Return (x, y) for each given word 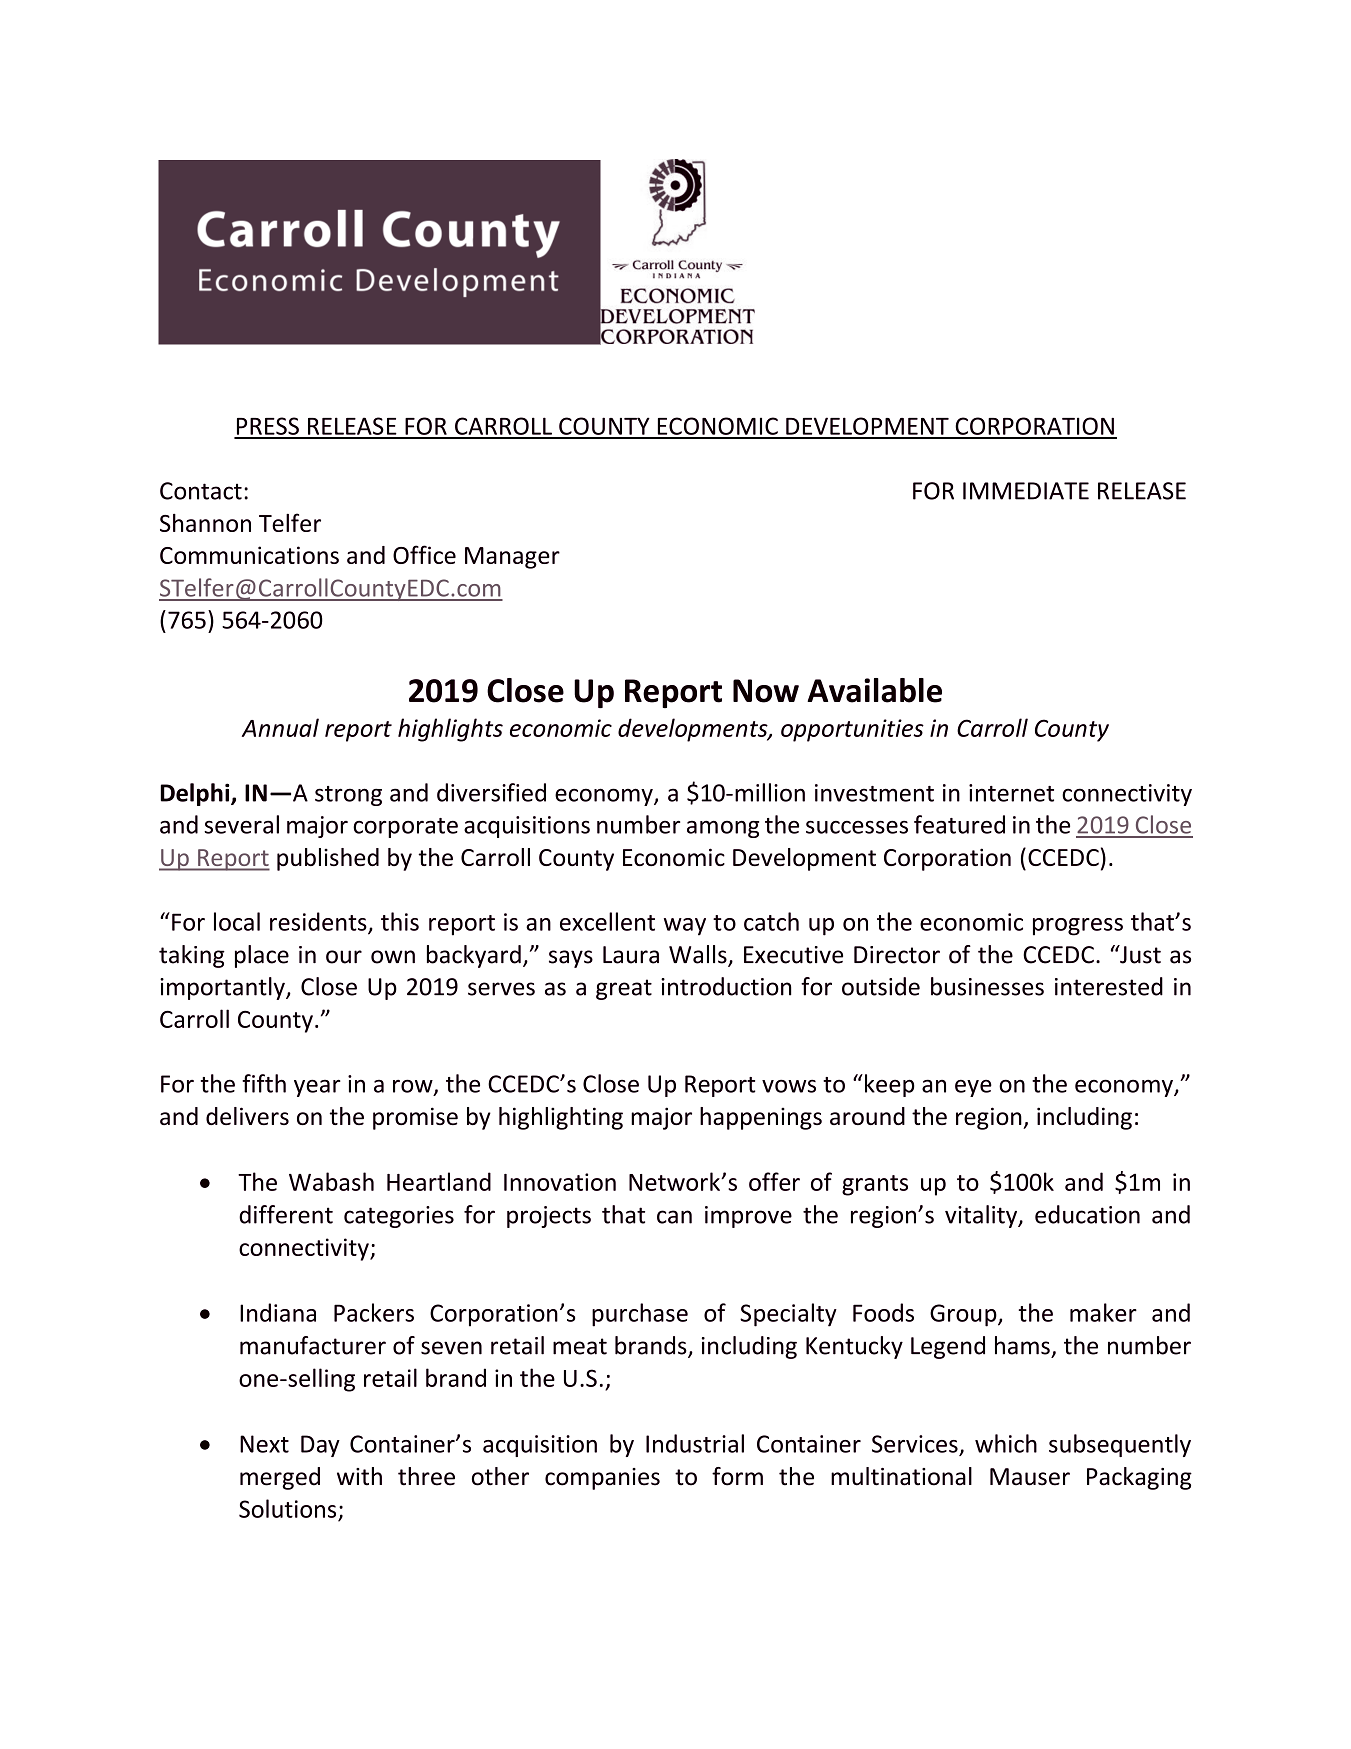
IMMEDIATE (1026, 491)
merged (280, 1478)
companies (602, 1479)
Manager (512, 558)
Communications (249, 555)
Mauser (1030, 1477)
